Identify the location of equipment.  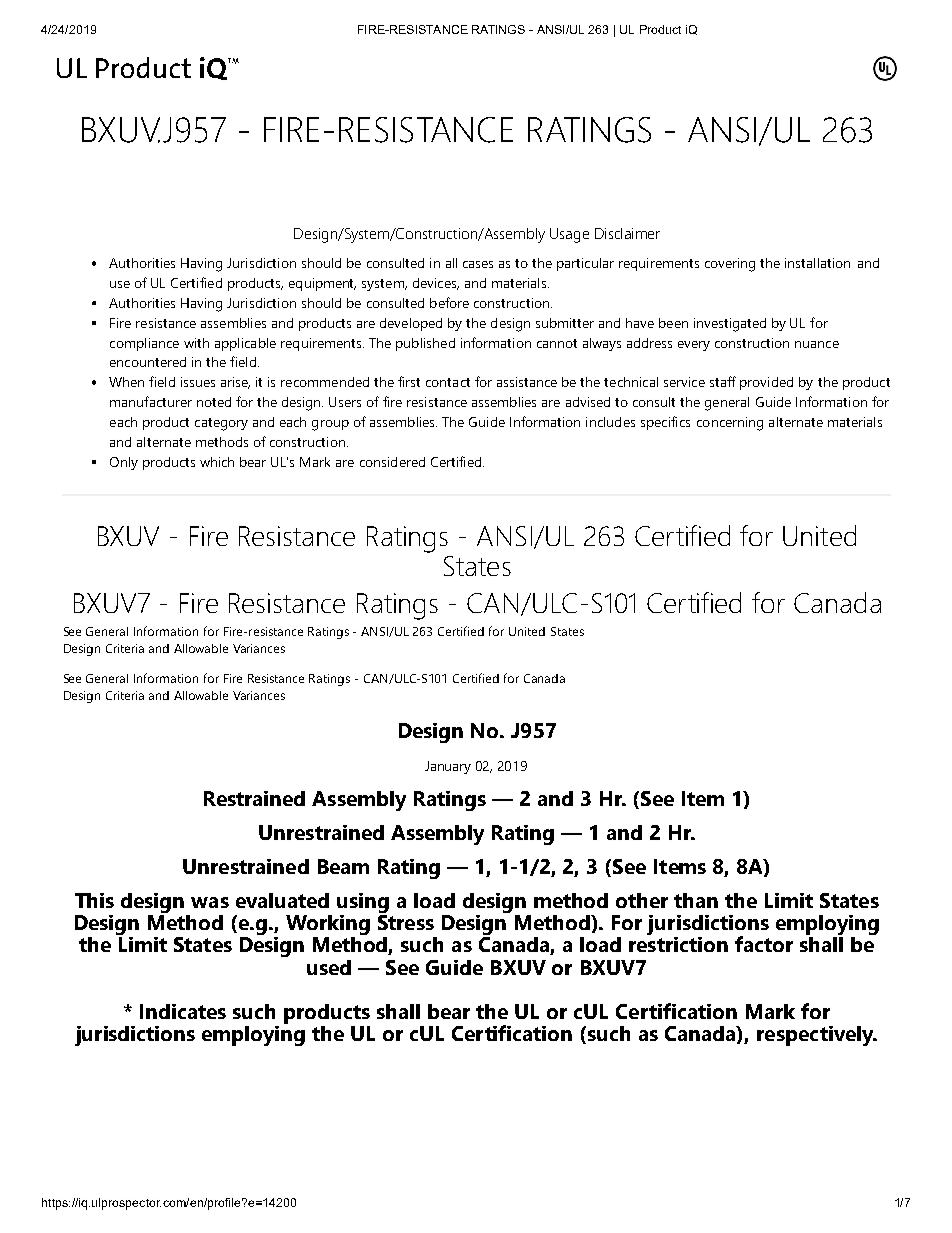
(322, 284).
